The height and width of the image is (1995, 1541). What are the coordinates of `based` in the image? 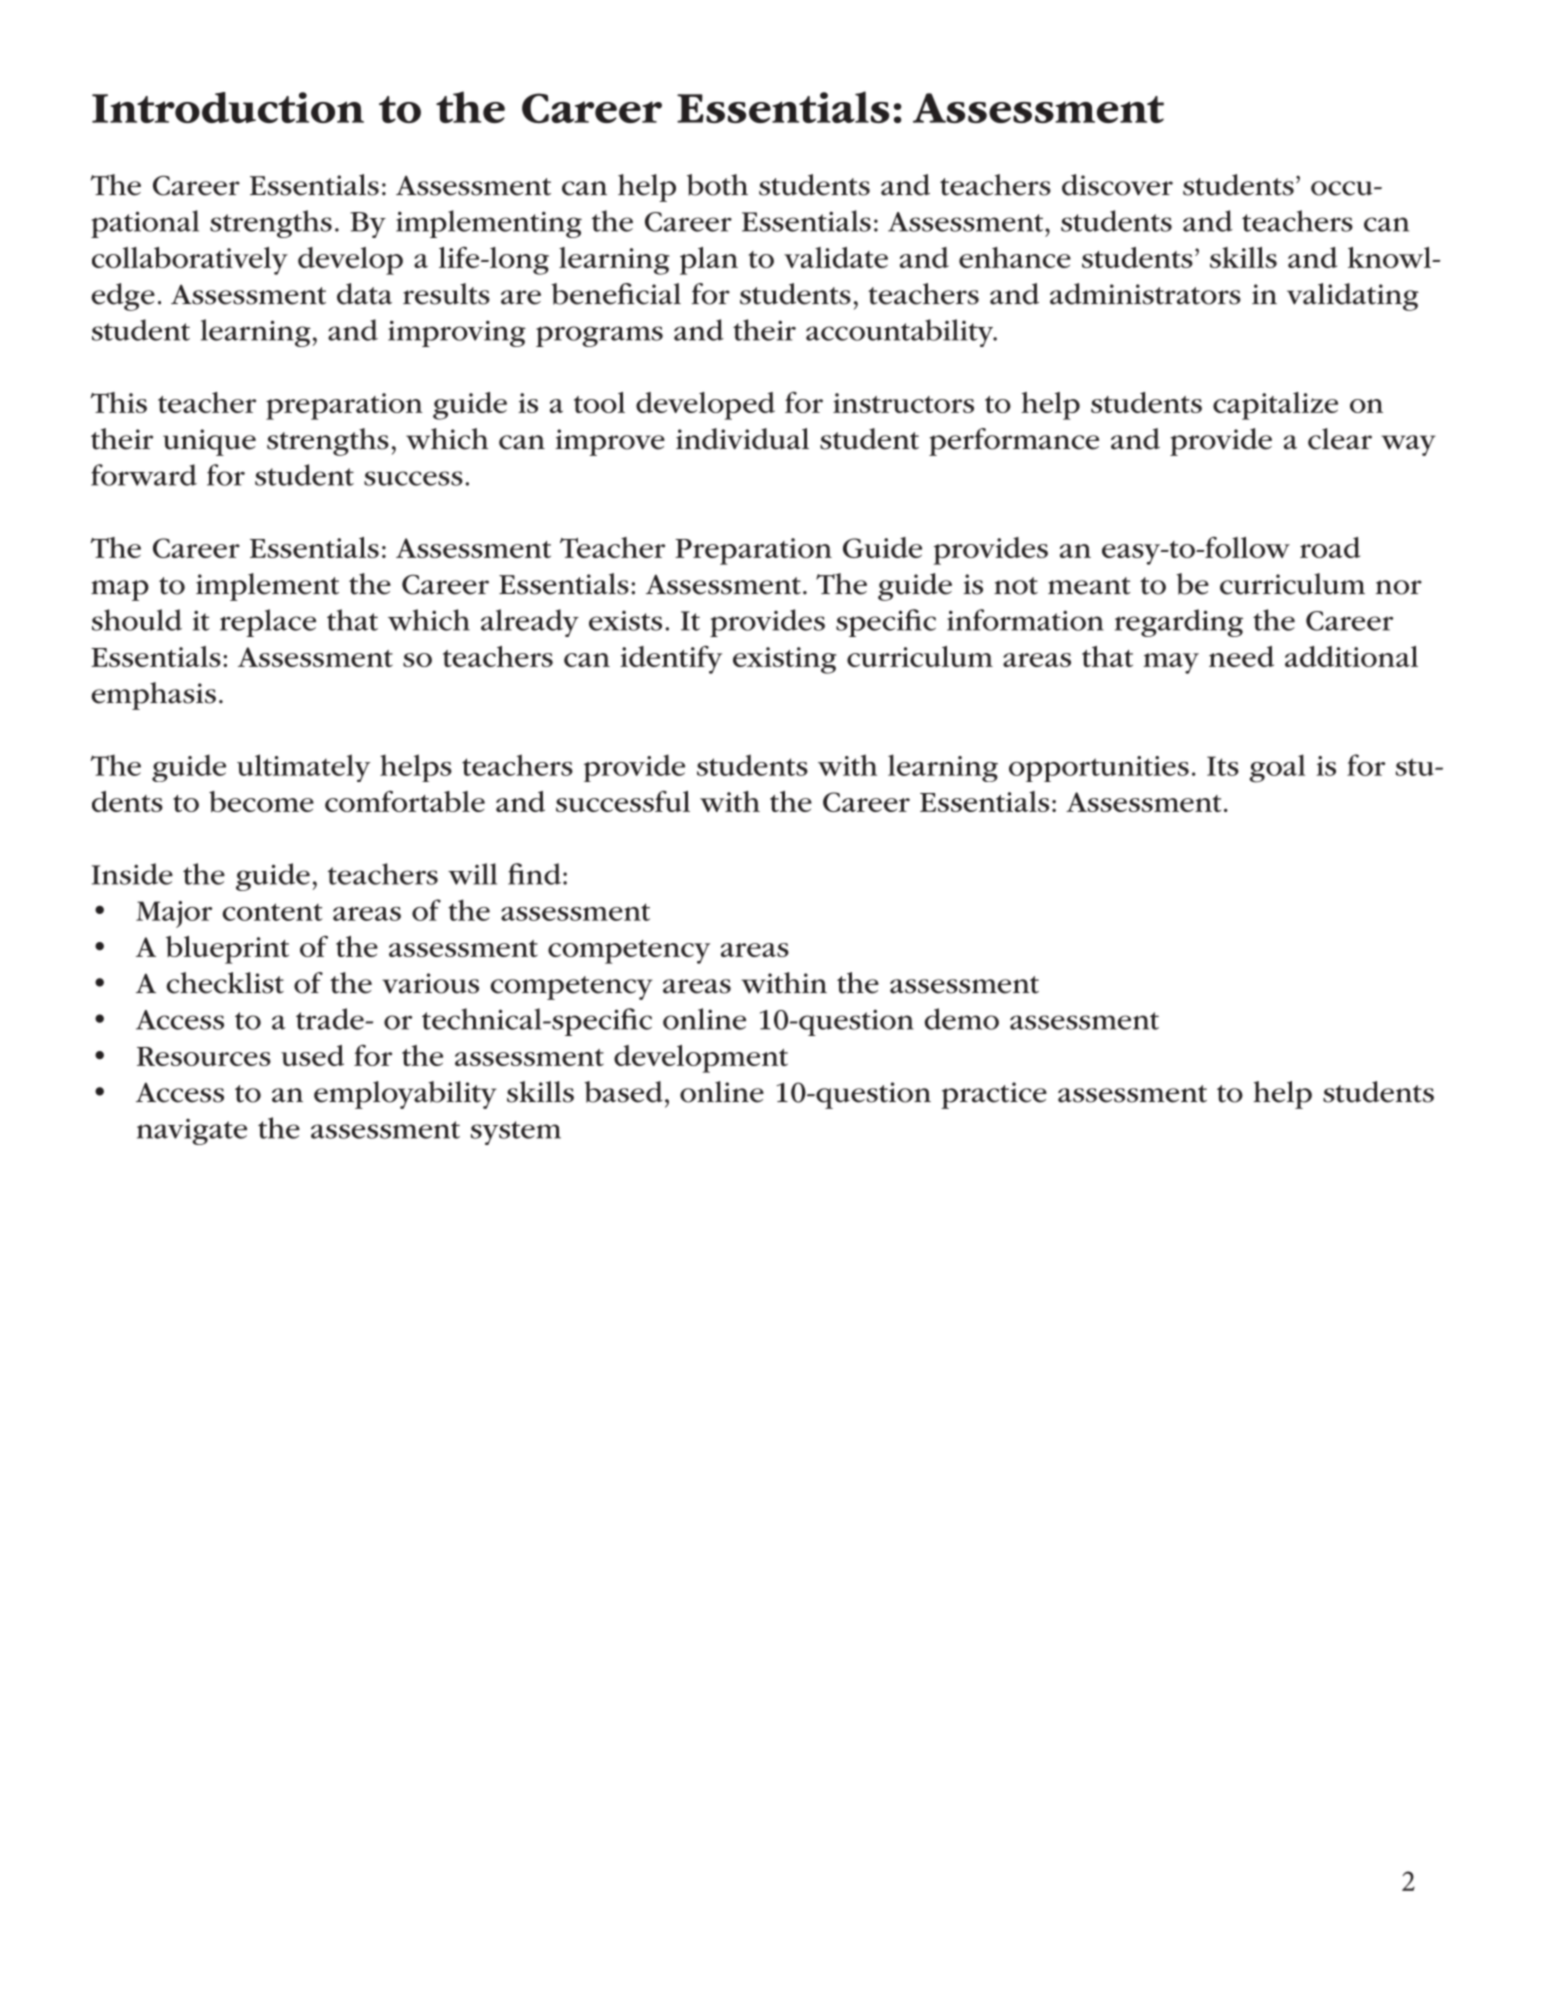 It's located at (623, 1092).
